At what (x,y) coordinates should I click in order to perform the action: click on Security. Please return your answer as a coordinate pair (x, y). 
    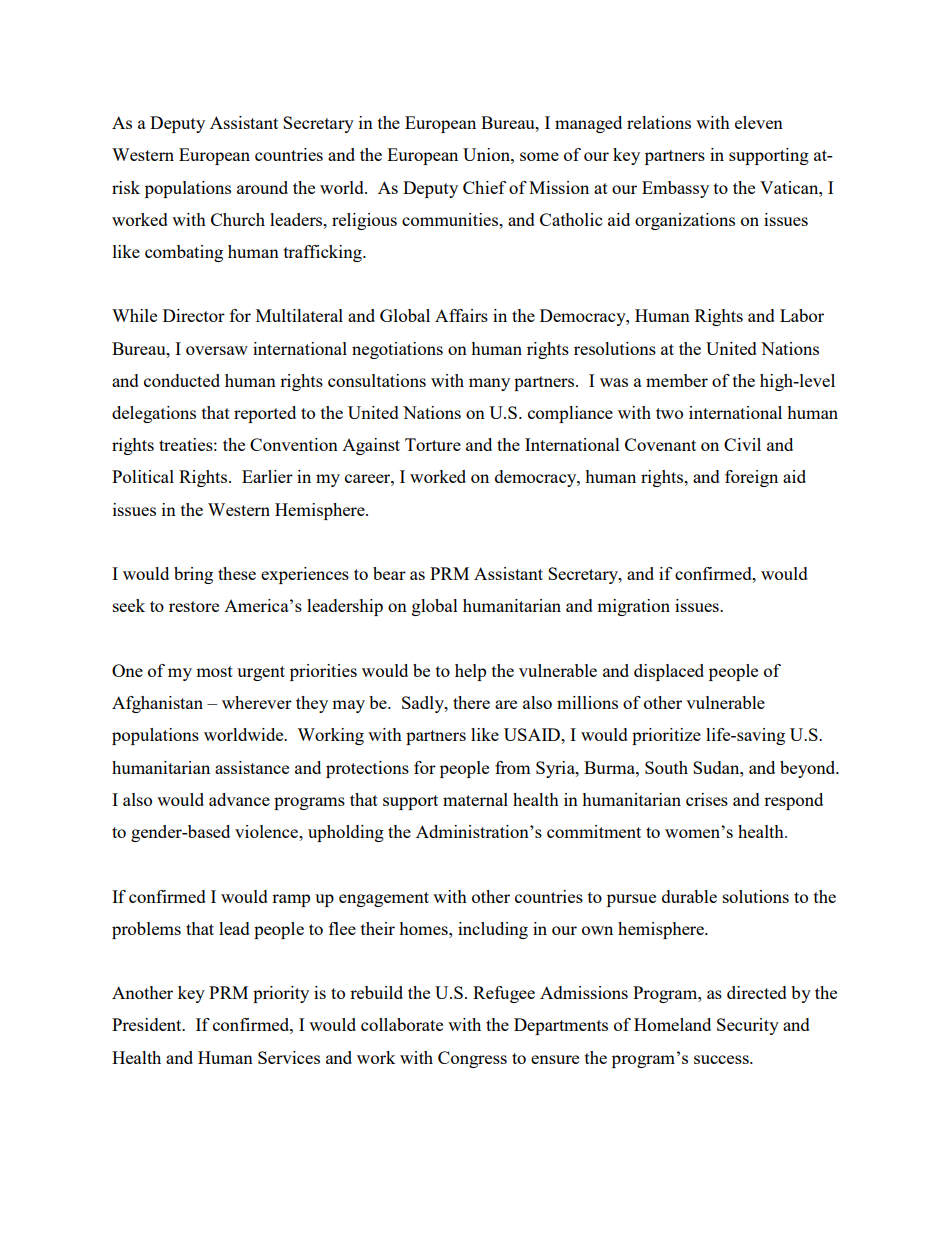
    Looking at the image, I should click on (748, 1026).
